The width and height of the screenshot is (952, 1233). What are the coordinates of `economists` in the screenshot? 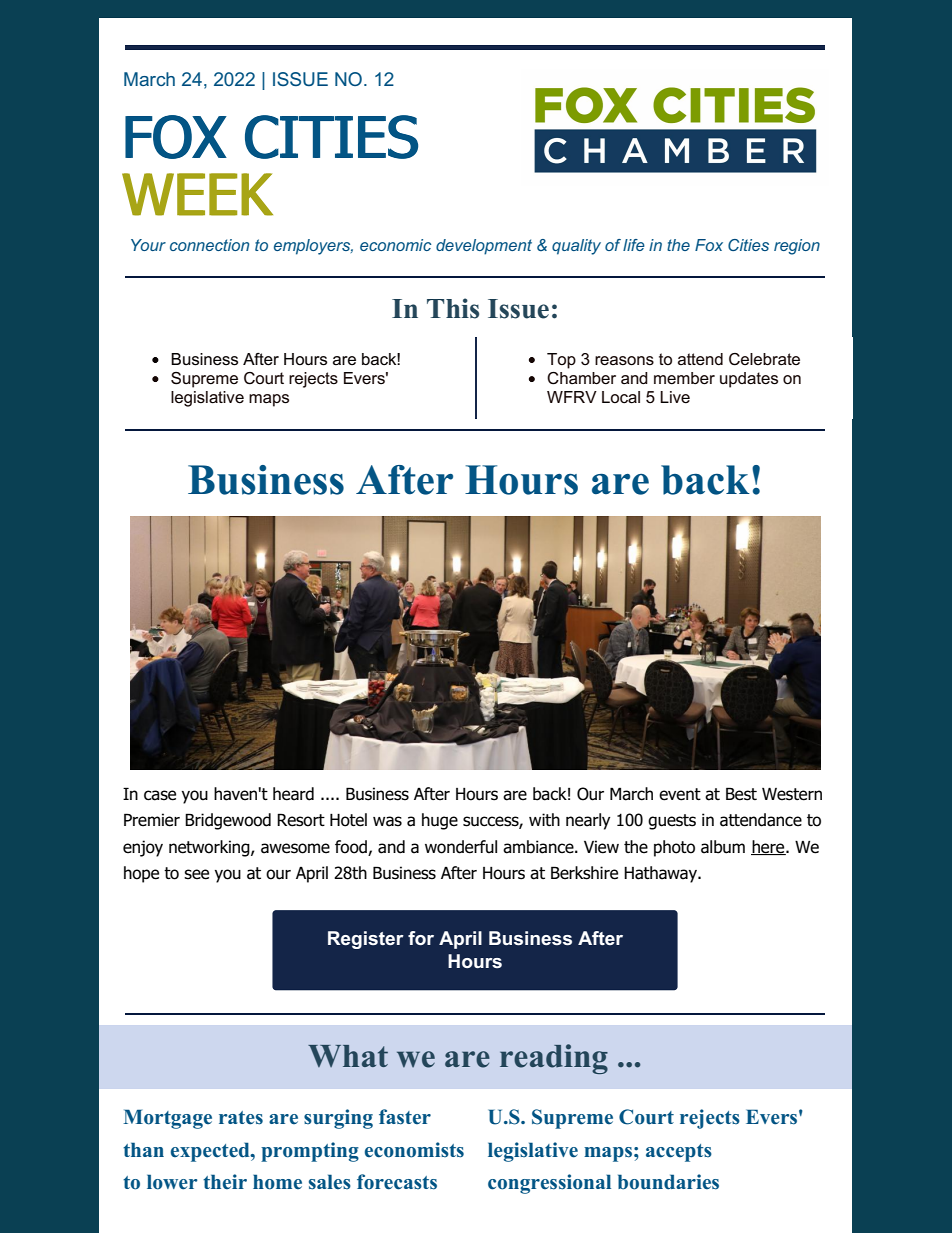 It's located at (414, 1150).
